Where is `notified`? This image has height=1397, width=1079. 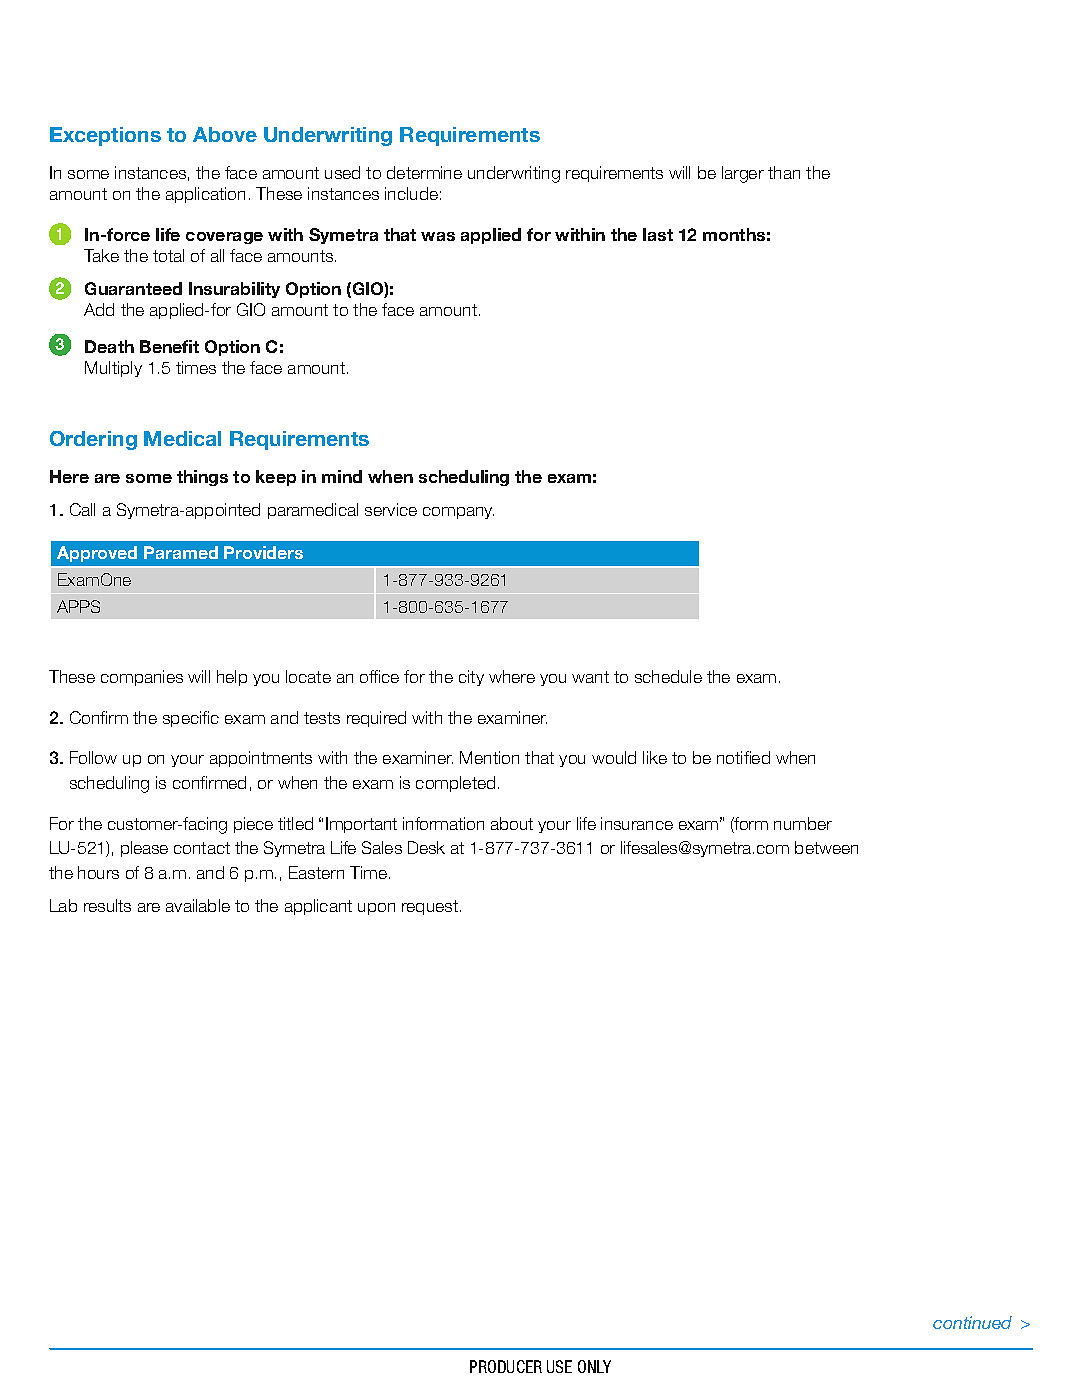
notified is located at coordinates (743, 757).
